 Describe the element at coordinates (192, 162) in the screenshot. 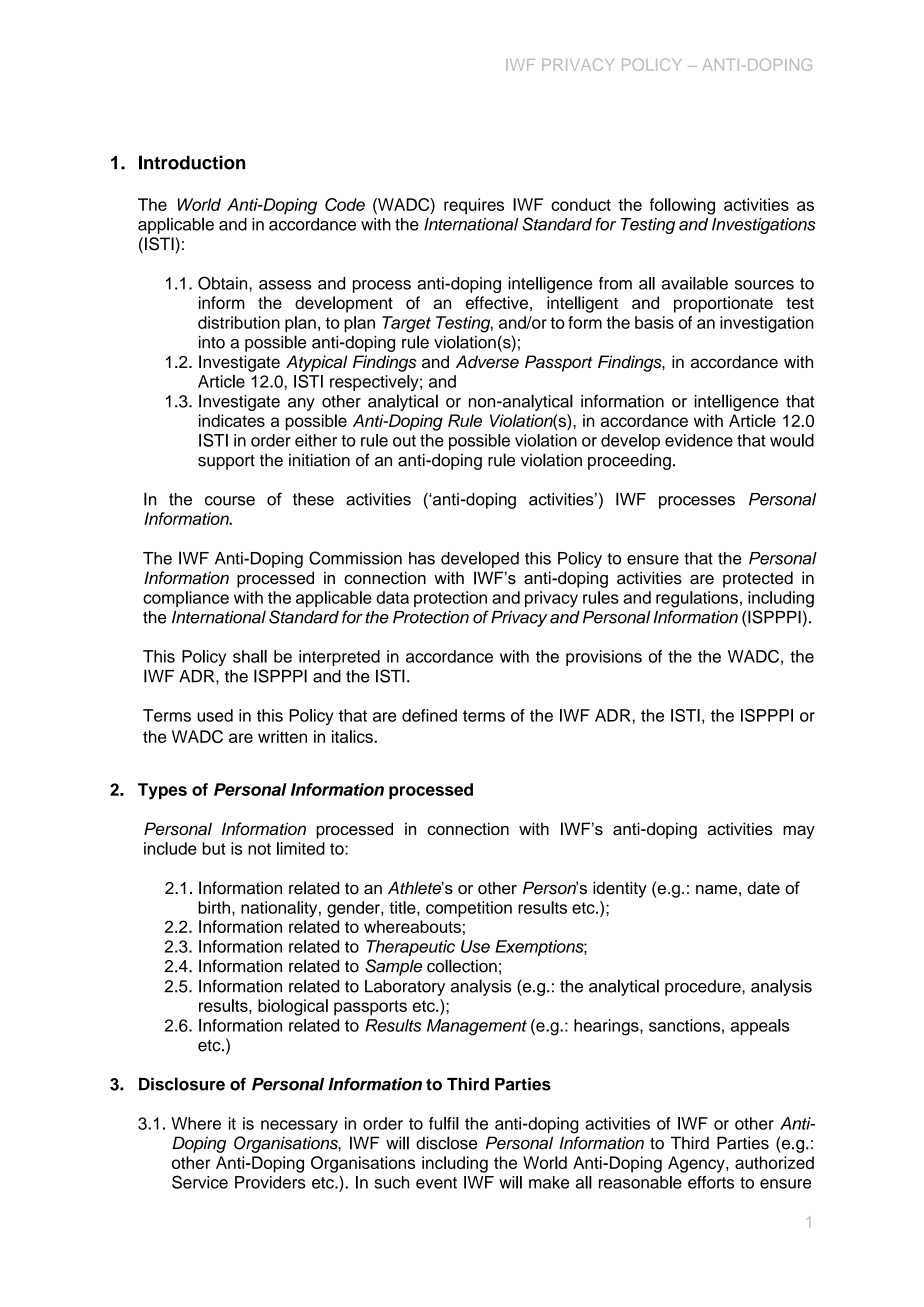

I see `Introduction` at that location.
